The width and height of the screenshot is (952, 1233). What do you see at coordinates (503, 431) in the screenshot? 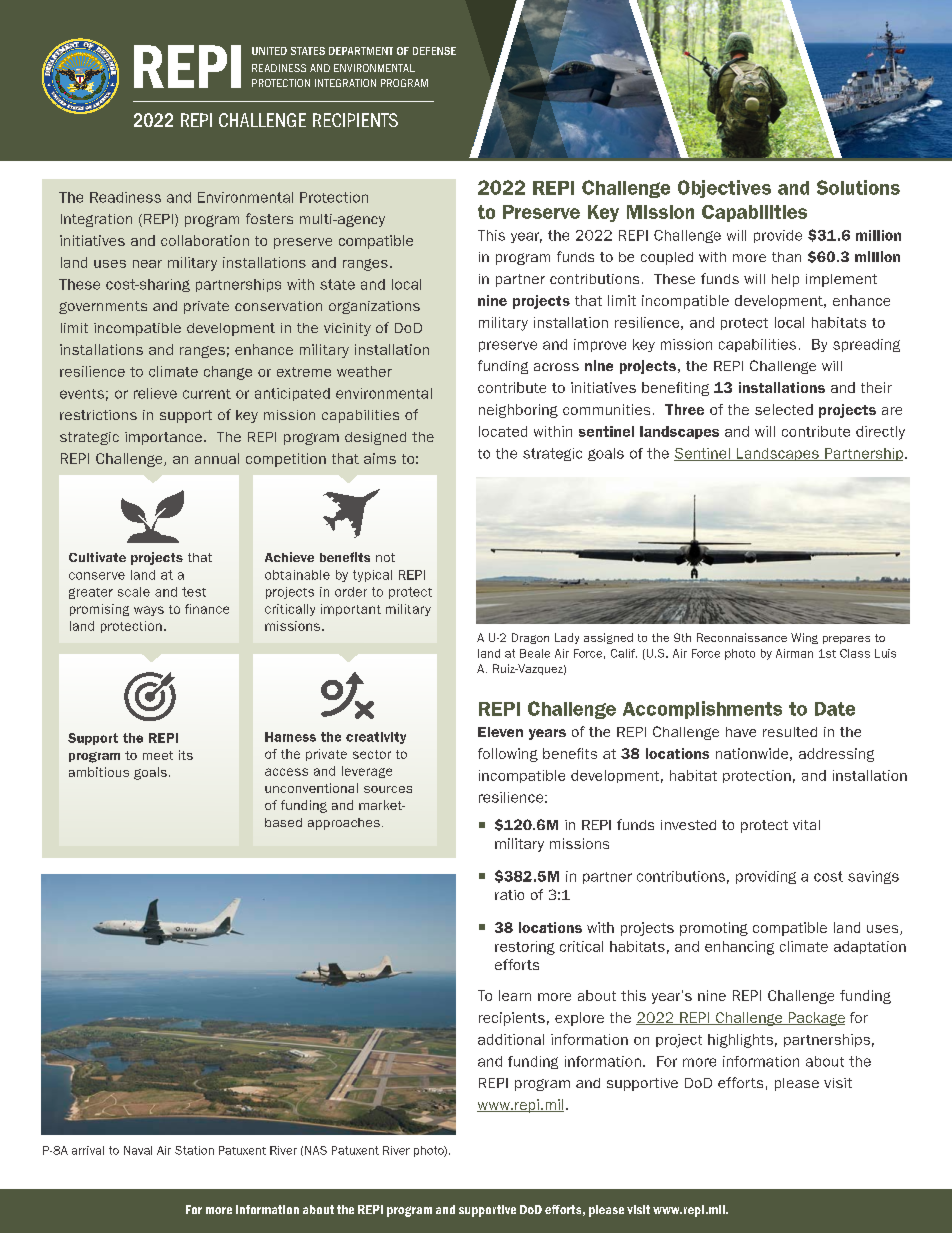
I see `located` at bounding box center [503, 431].
